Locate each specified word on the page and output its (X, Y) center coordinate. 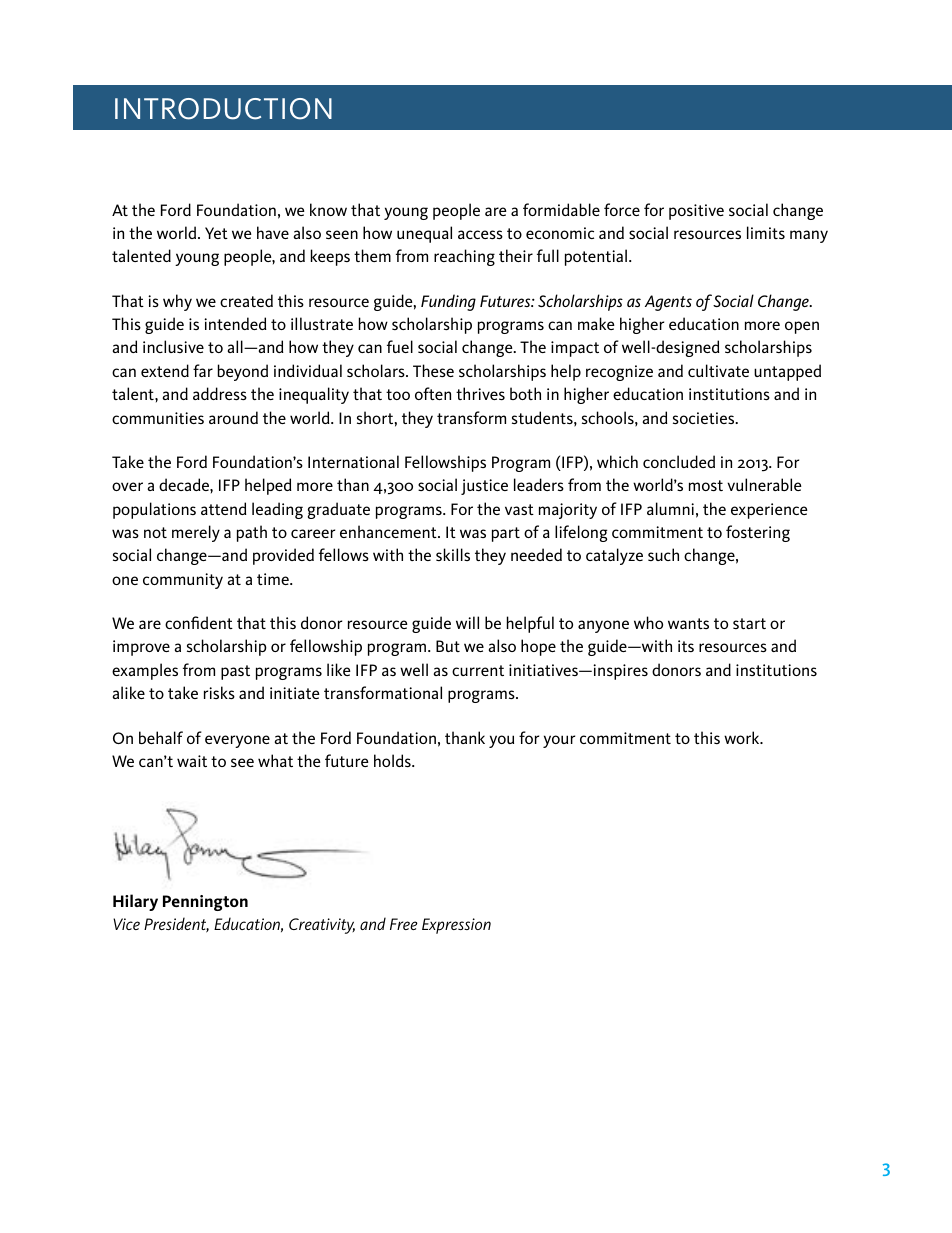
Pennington (205, 903)
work (743, 737)
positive (696, 212)
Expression (456, 926)
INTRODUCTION (223, 109)
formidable (561, 209)
